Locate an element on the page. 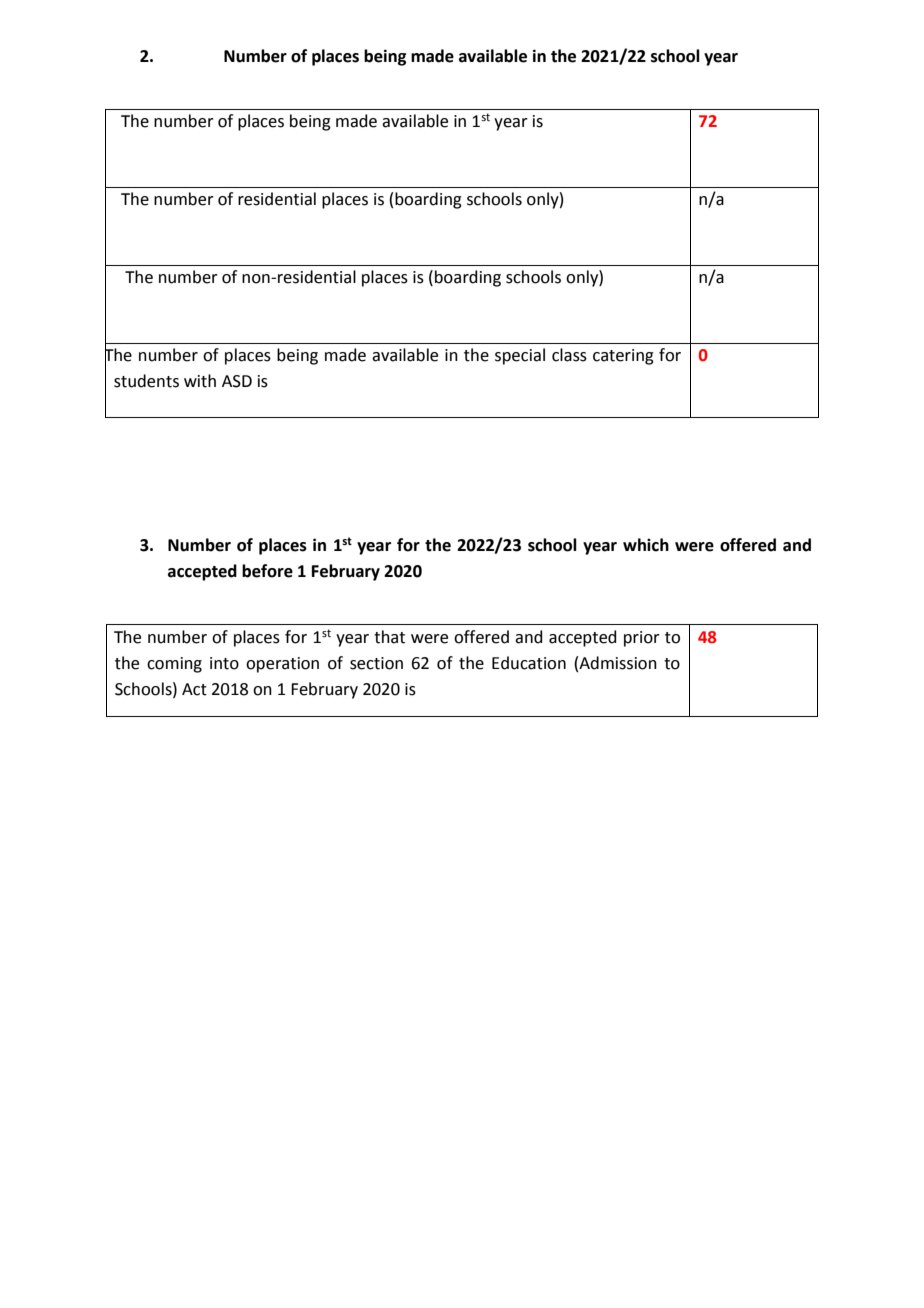  class is located at coordinates (569, 355).
